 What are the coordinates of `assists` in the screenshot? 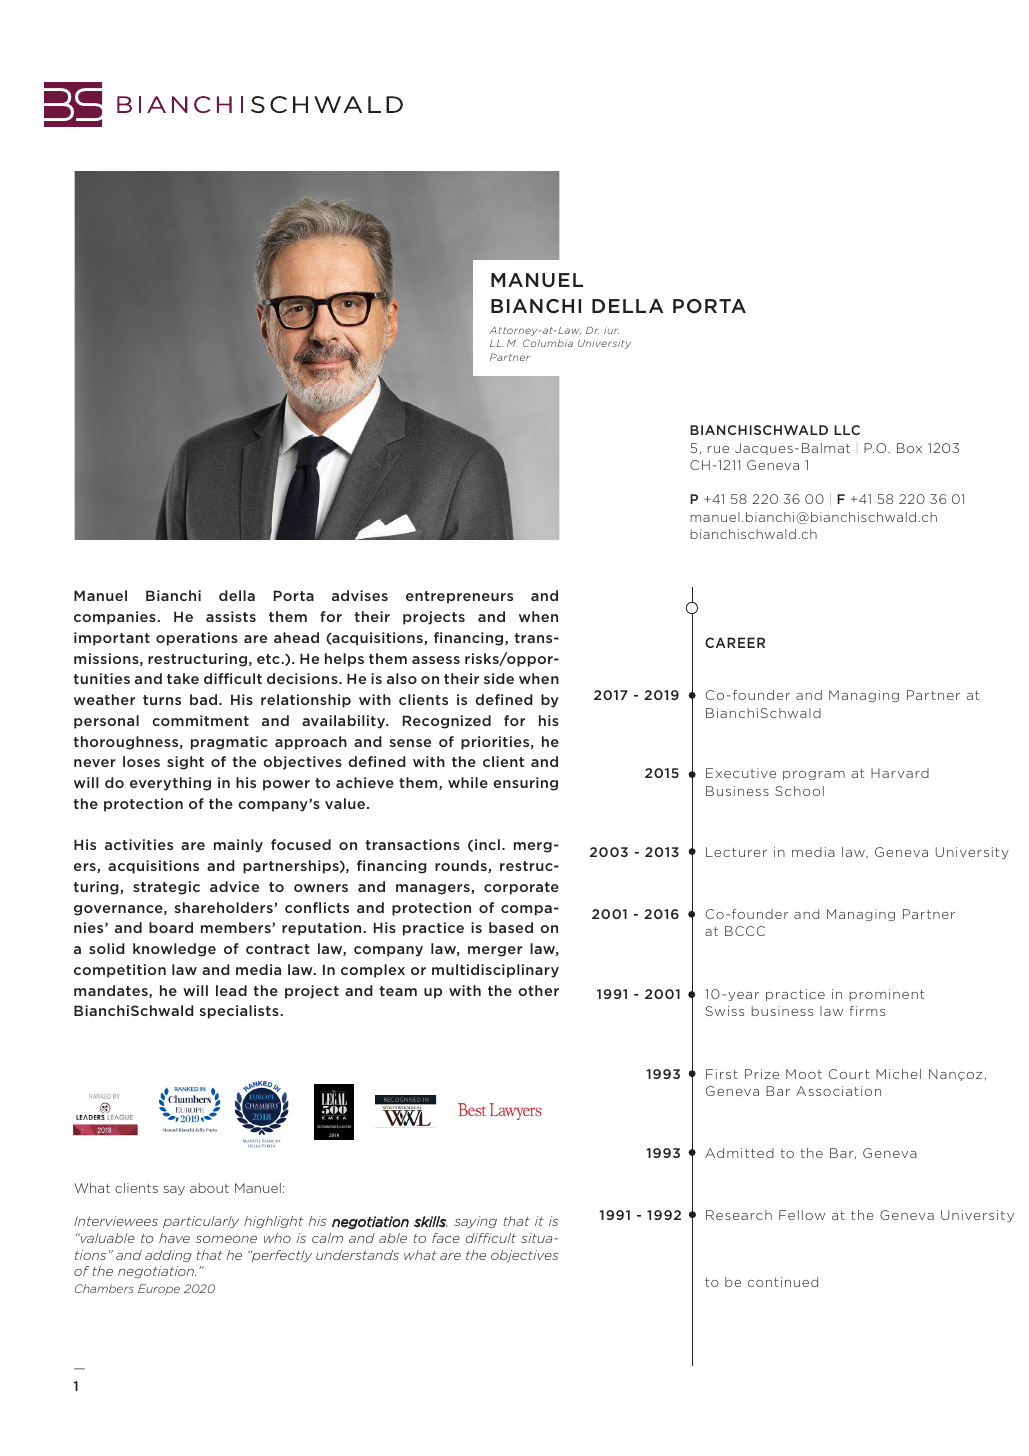 It's located at (231, 616).
